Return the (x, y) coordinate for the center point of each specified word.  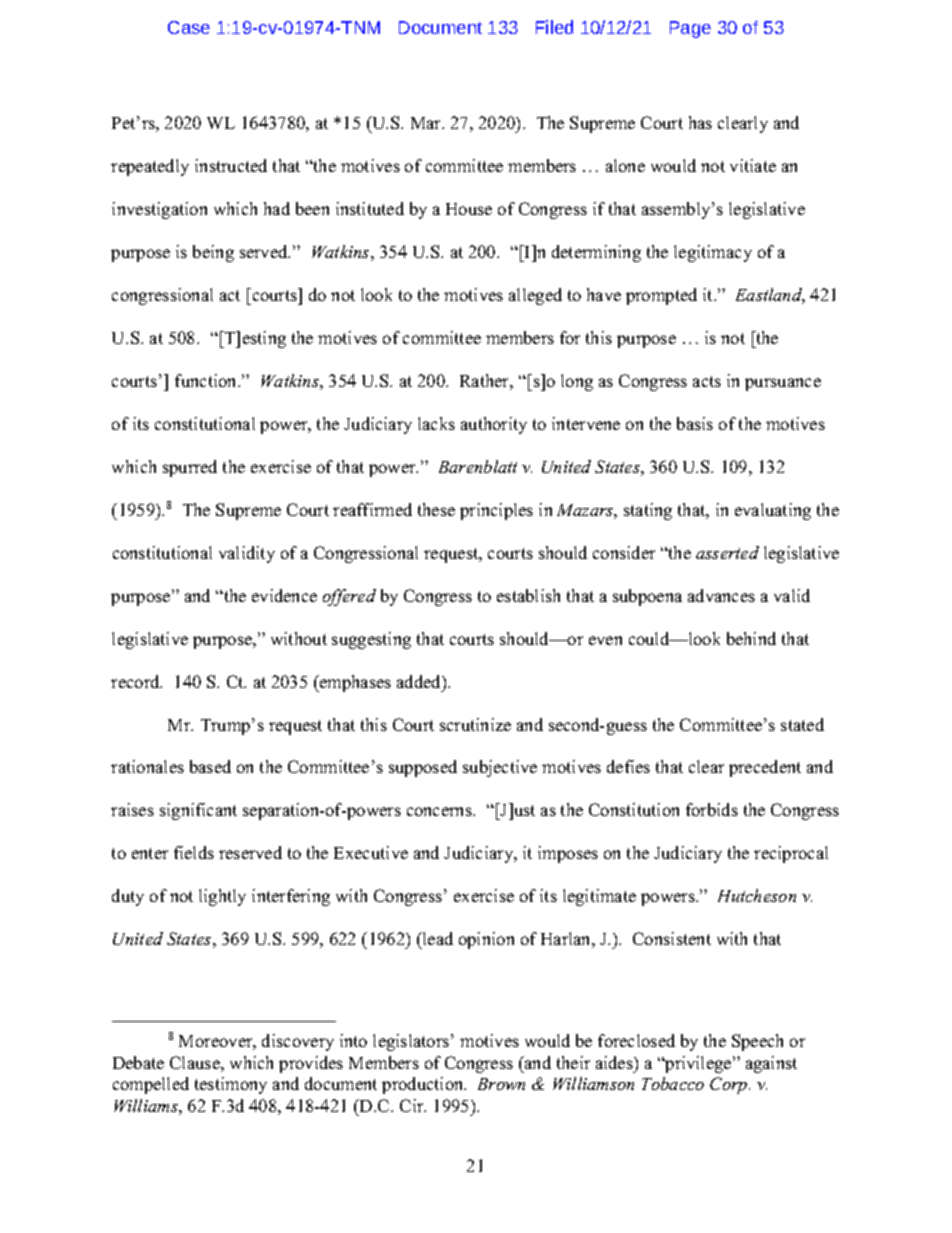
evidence (284, 595)
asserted (727, 552)
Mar (427, 123)
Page (690, 29)
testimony (231, 1085)
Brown (501, 1084)
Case (189, 27)
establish (528, 595)
